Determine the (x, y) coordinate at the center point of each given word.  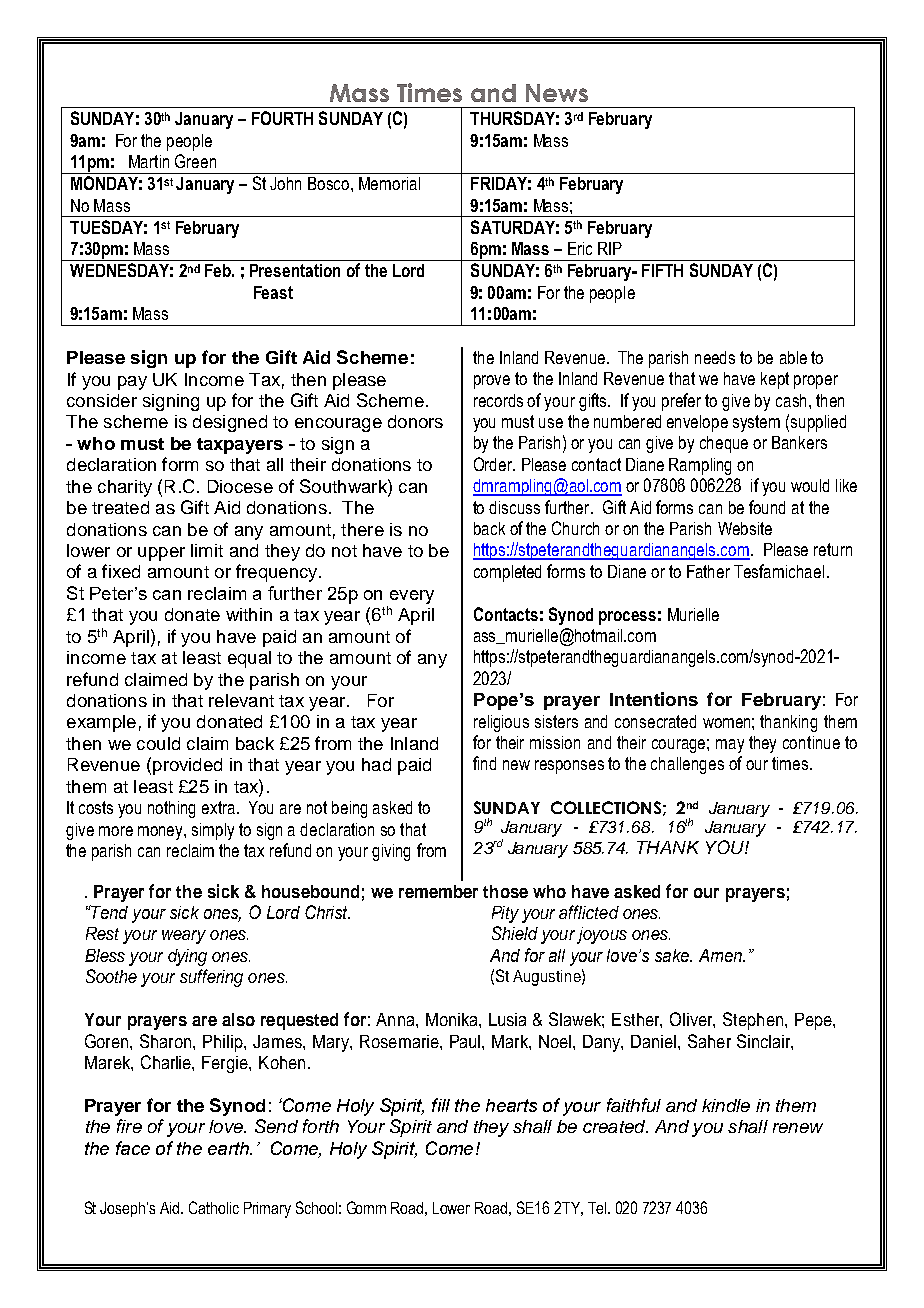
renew (798, 1128)
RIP (610, 248)
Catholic (214, 1207)
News (557, 93)
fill (441, 1105)
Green (195, 161)
